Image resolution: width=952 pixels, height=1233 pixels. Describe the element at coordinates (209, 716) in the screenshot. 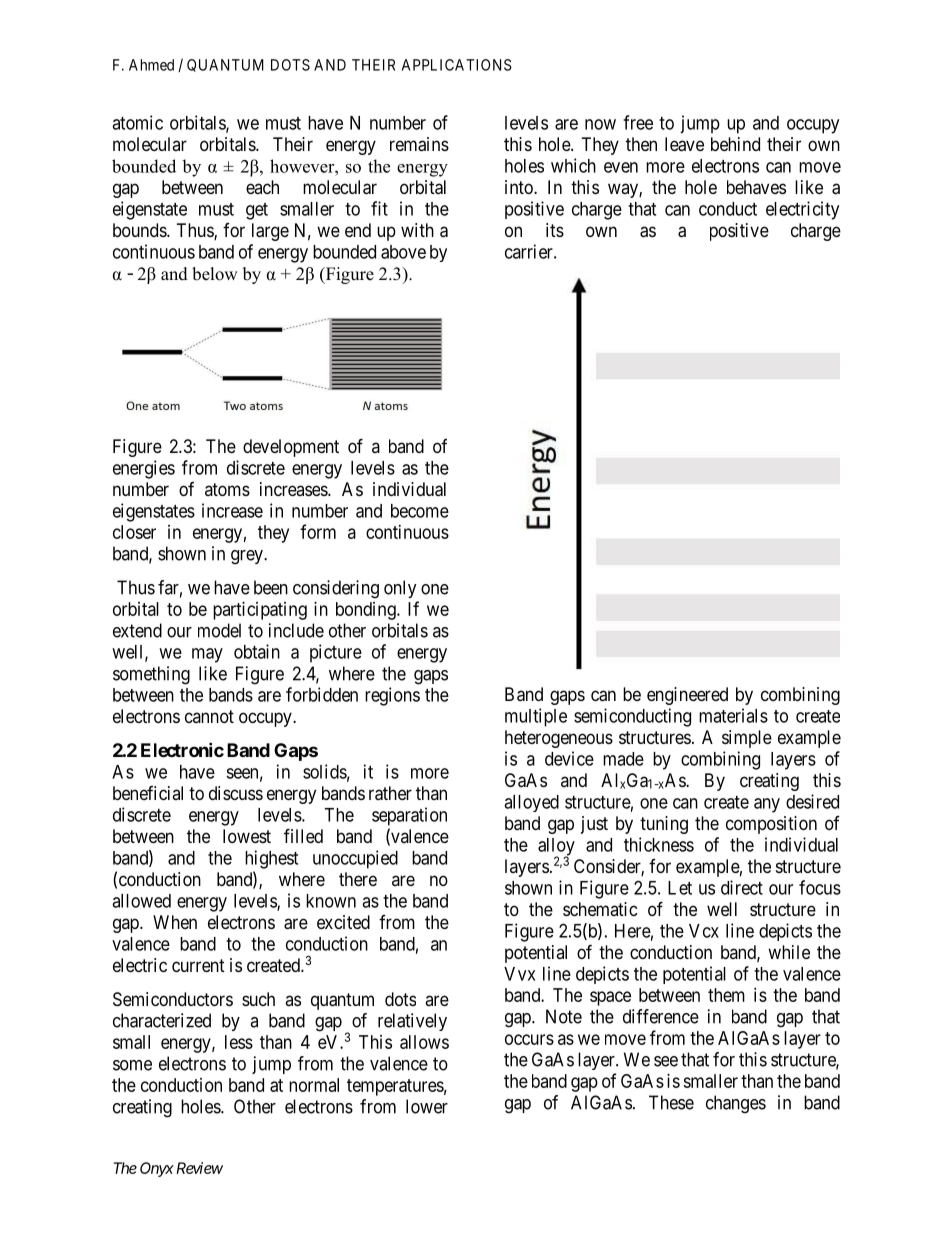

I see `cannot` at that location.
